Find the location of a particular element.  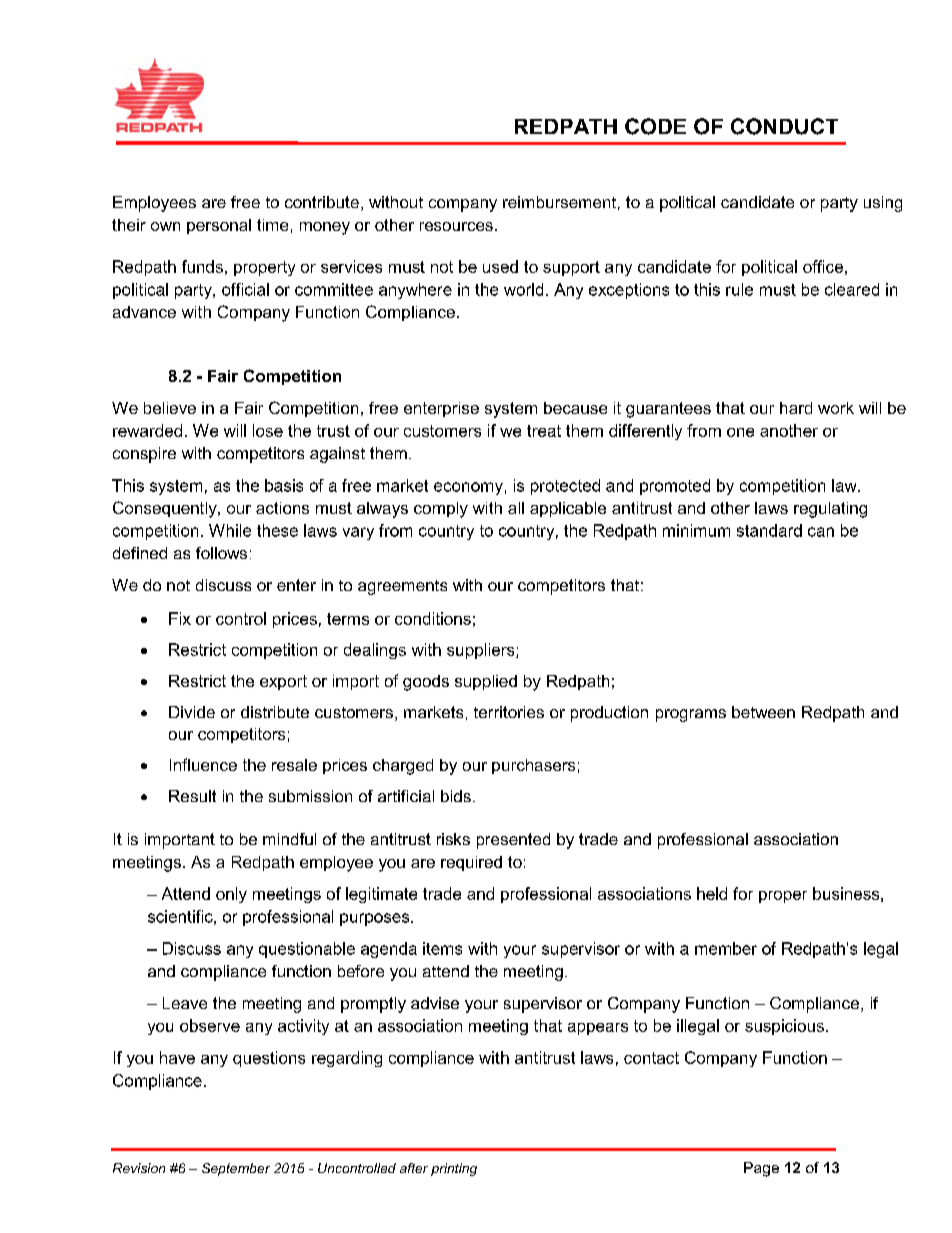

resources is located at coordinates (456, 226).
